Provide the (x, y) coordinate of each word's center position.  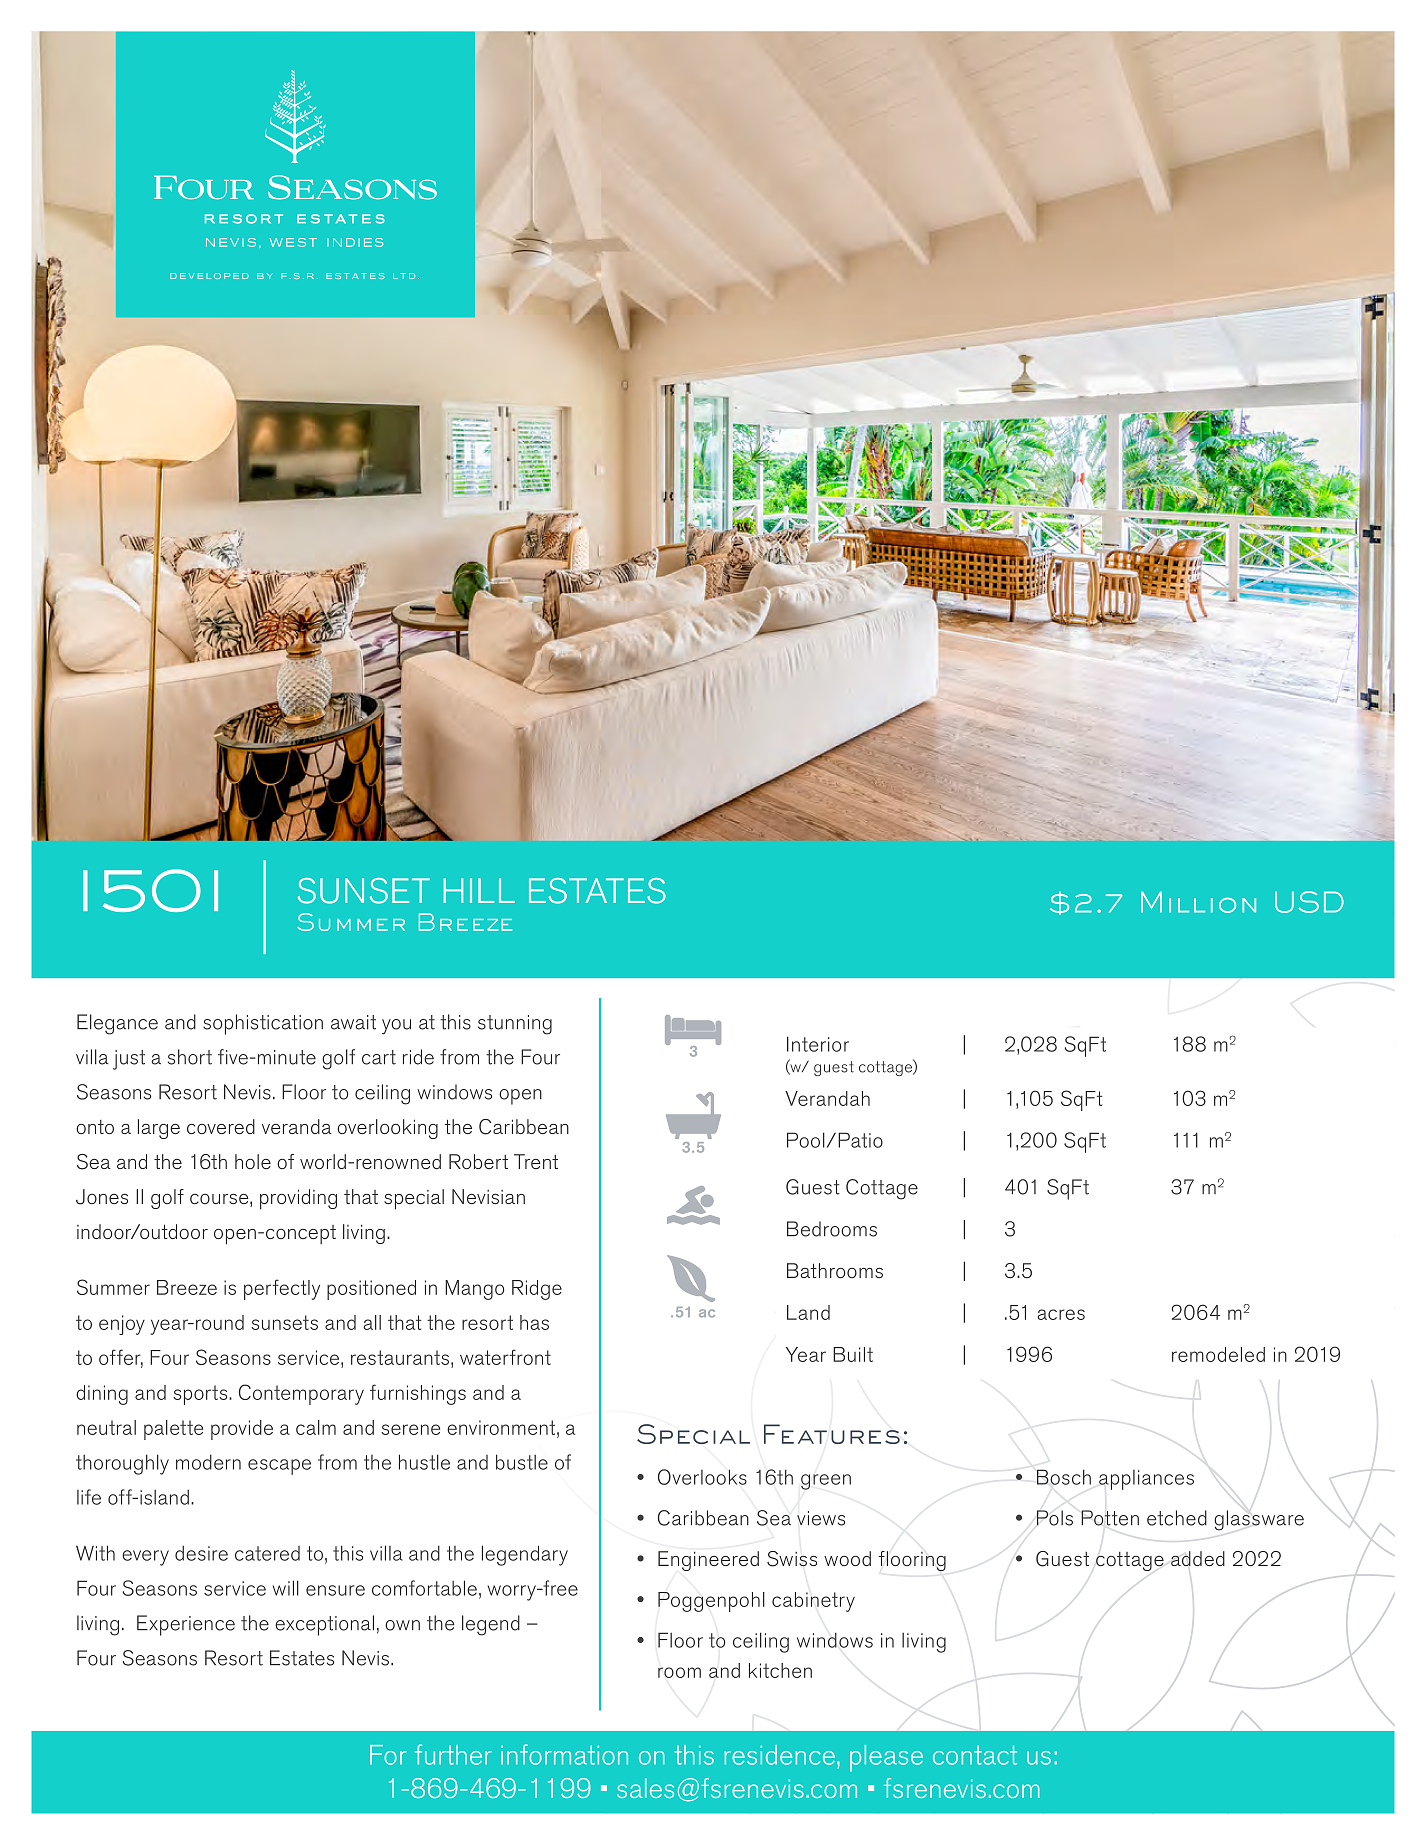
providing (298, 1199)
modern (208, 1462)
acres (1061, 1314)
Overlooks (702, 1477)
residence (780, 1755)
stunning (515, 1025)
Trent (536, 1161)
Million (1198, 902)
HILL (479, 890)
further (453, 1754)
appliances (1146, 1480)
